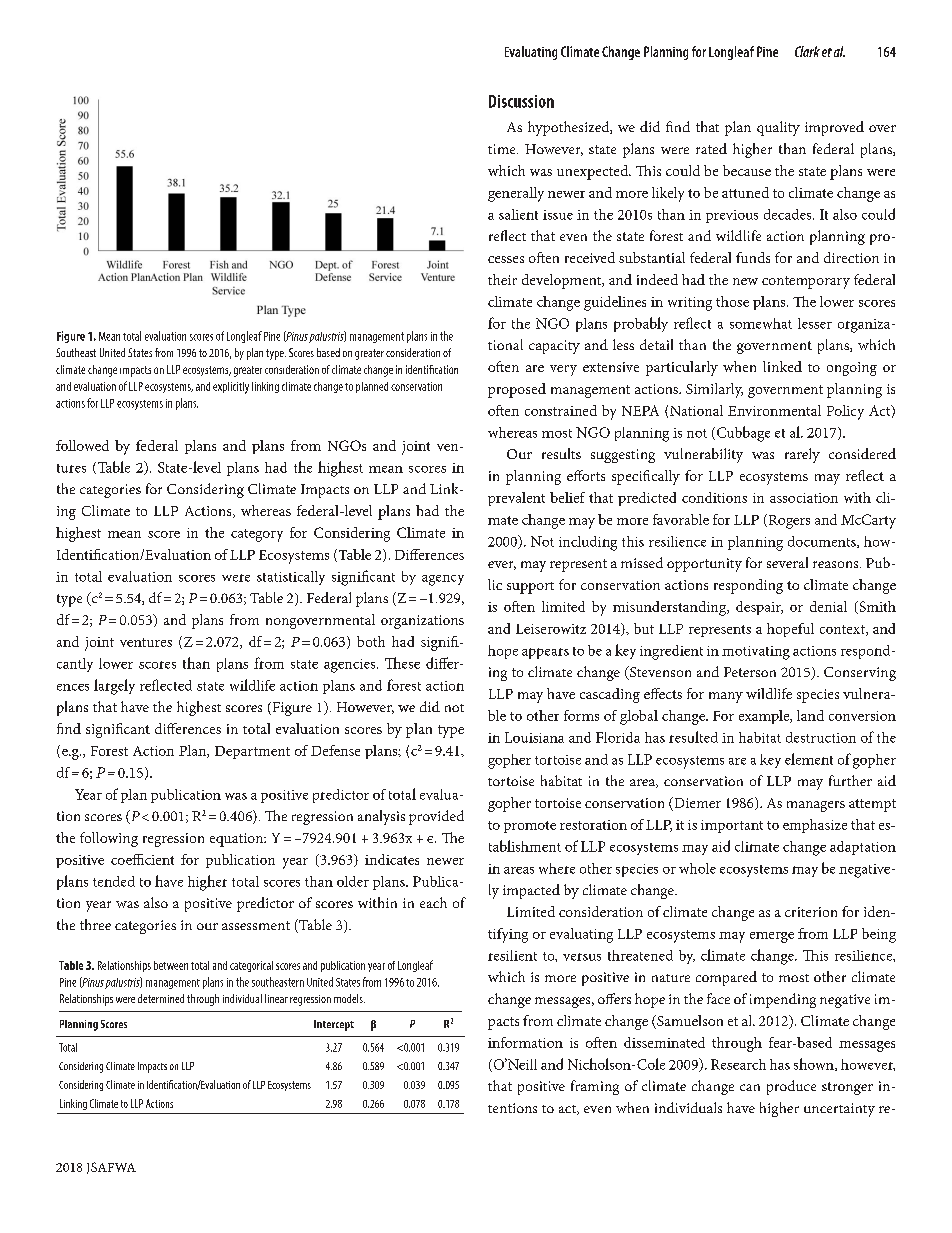  Describe the element at coordinates (807, 51) in the screenshot. I see `Clark` at that location.
